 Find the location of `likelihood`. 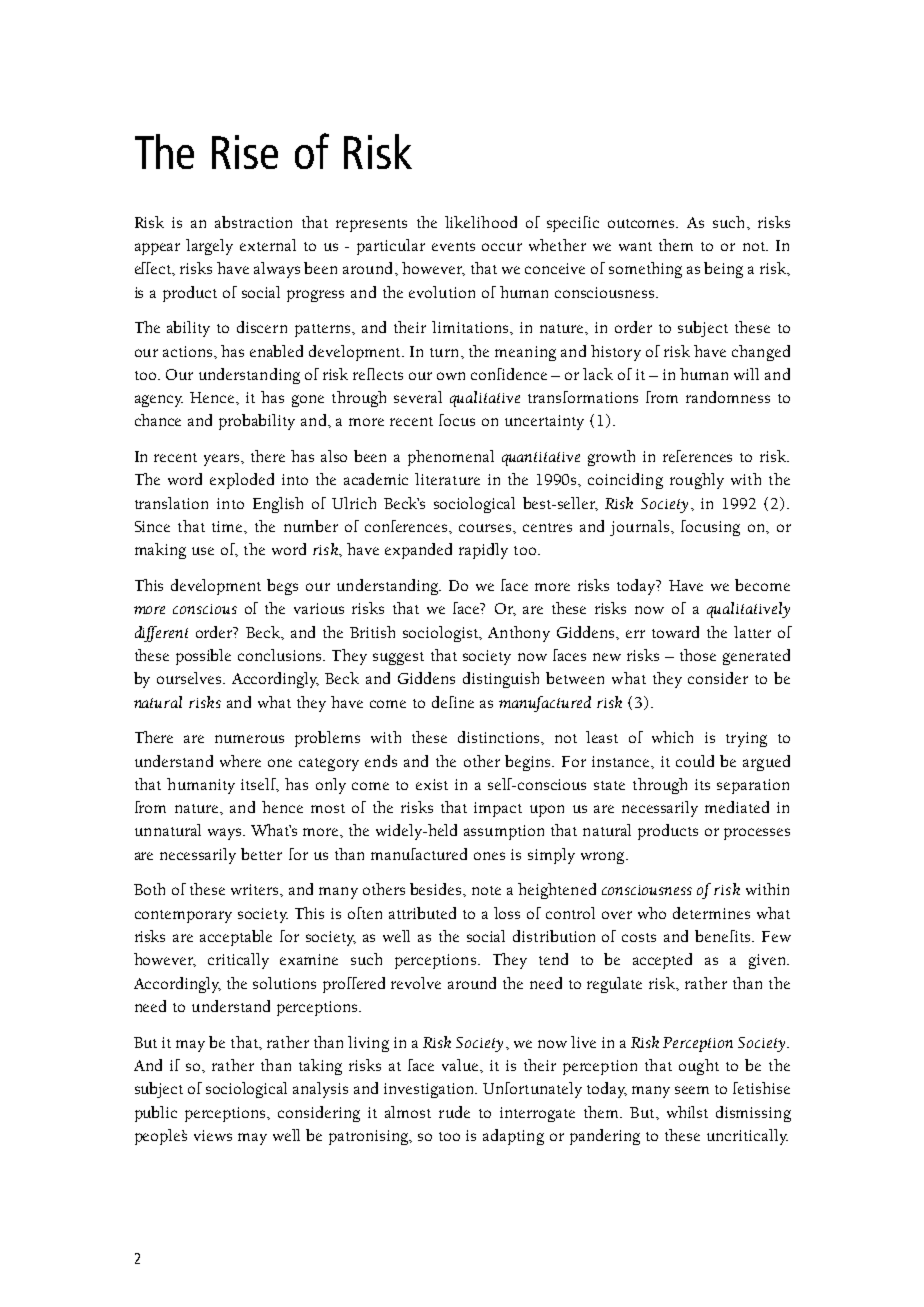

likelihood is located at coordinates (481, 222).
